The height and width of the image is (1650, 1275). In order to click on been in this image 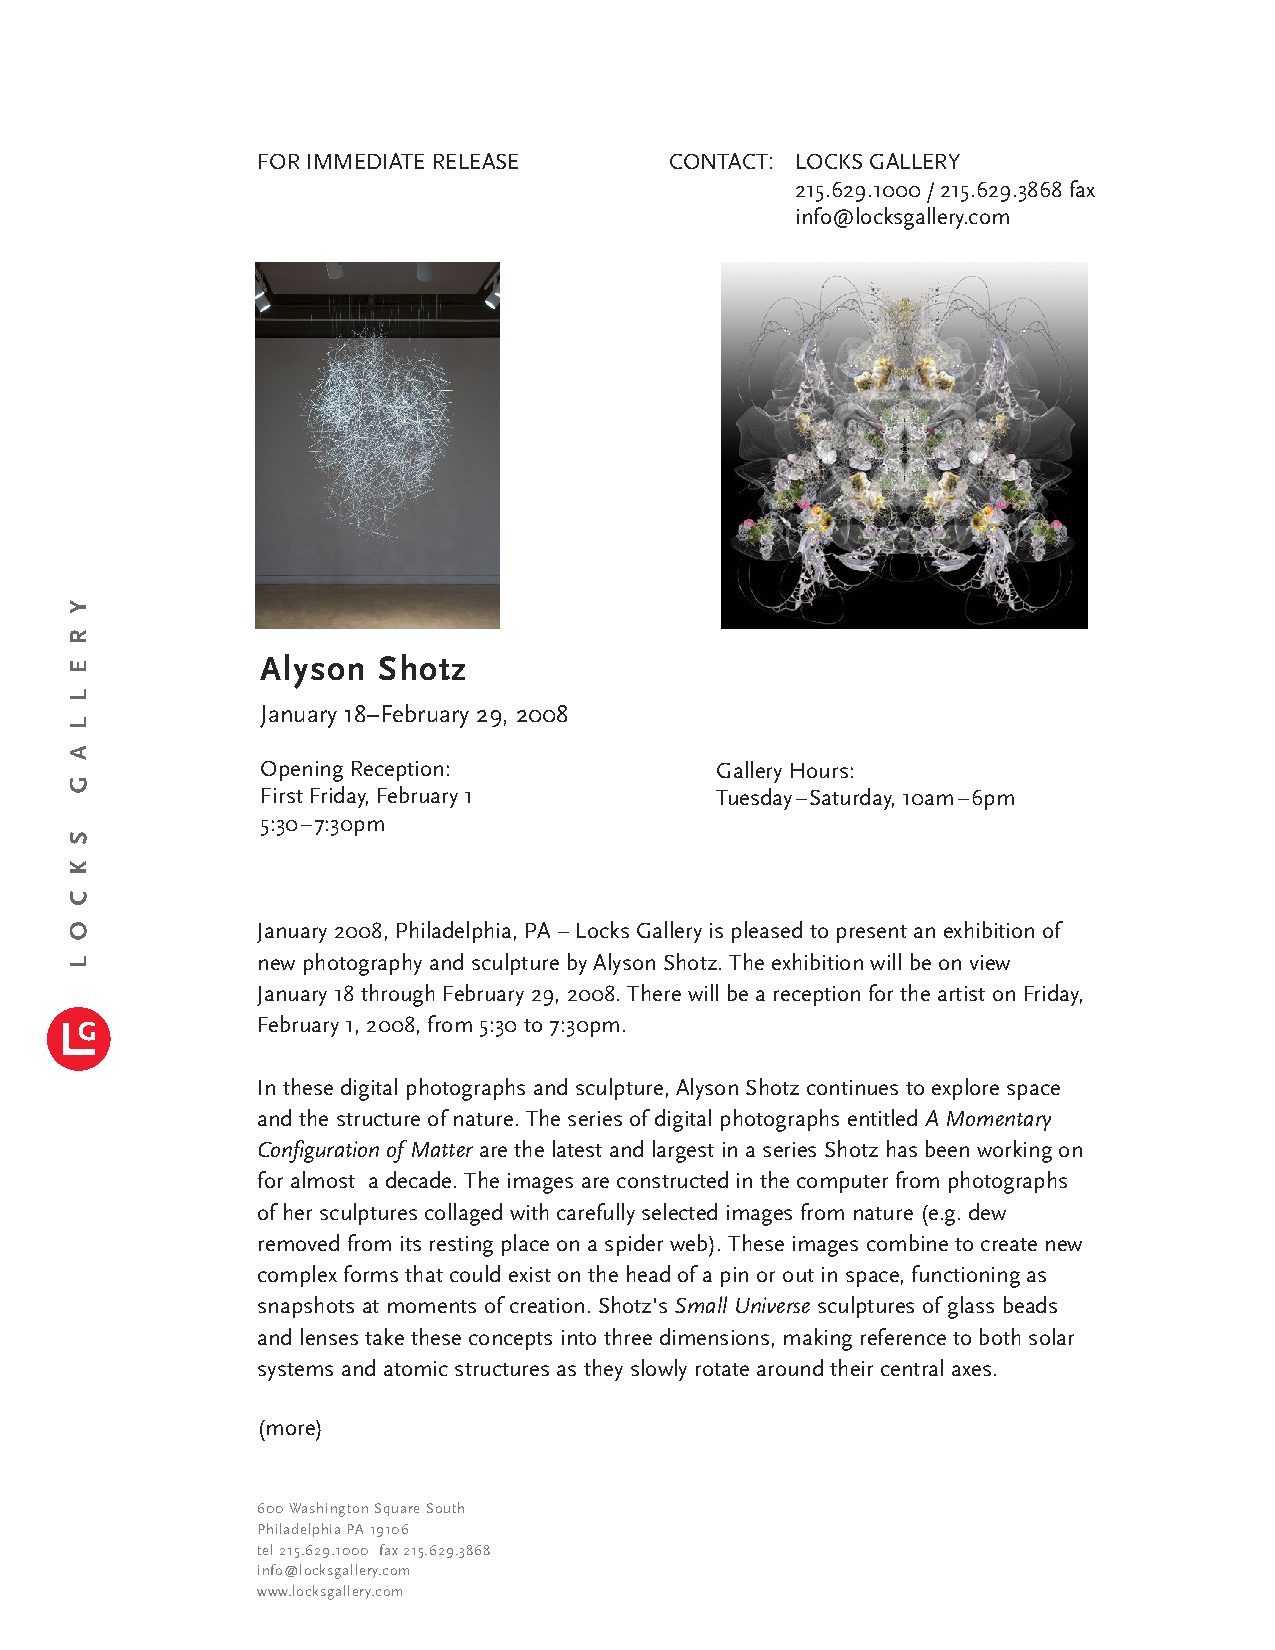, I will do `click(947, 1148)`.
